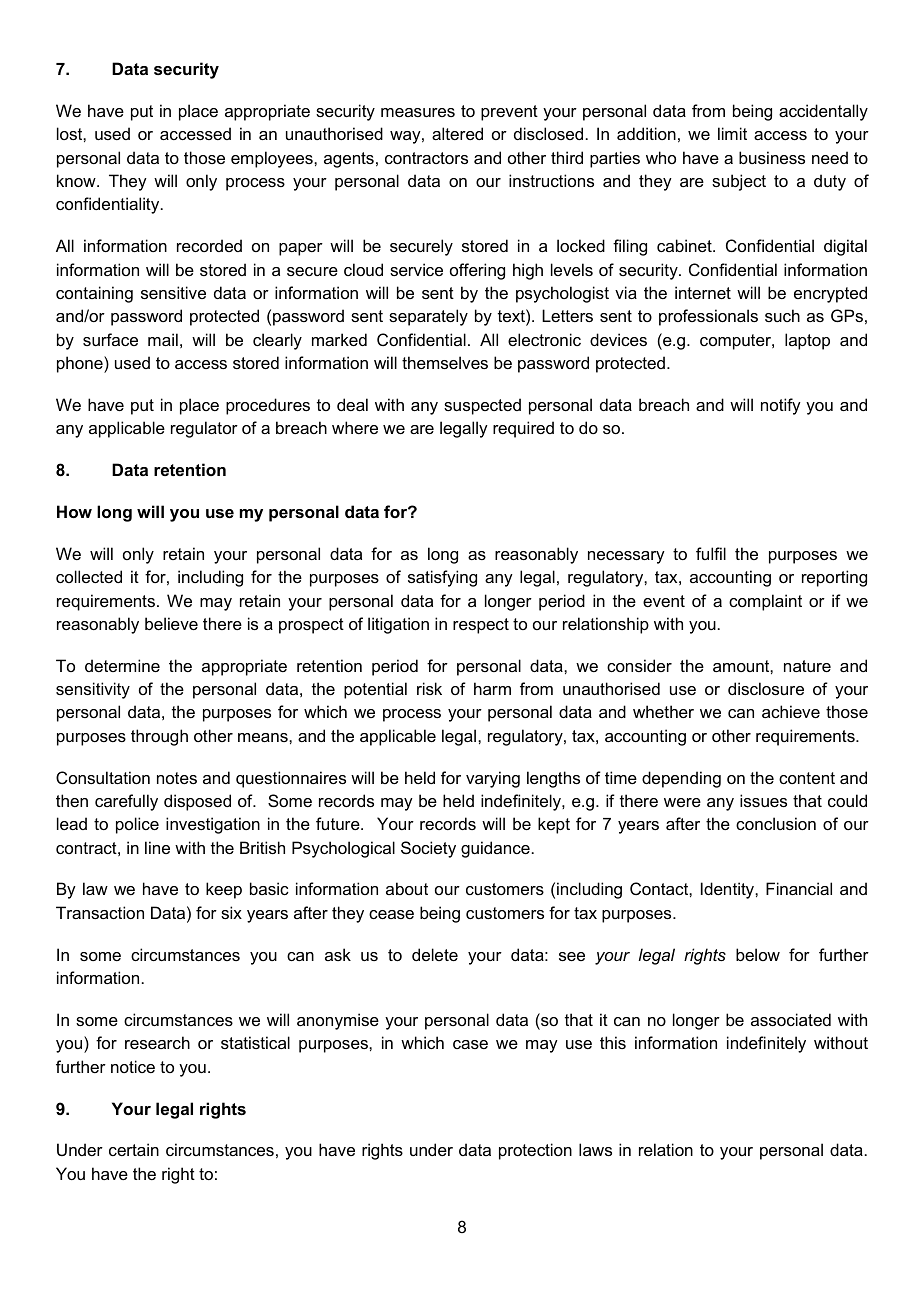 The image size is (924, 1308). I want to click on Society, so click(428, 849).
